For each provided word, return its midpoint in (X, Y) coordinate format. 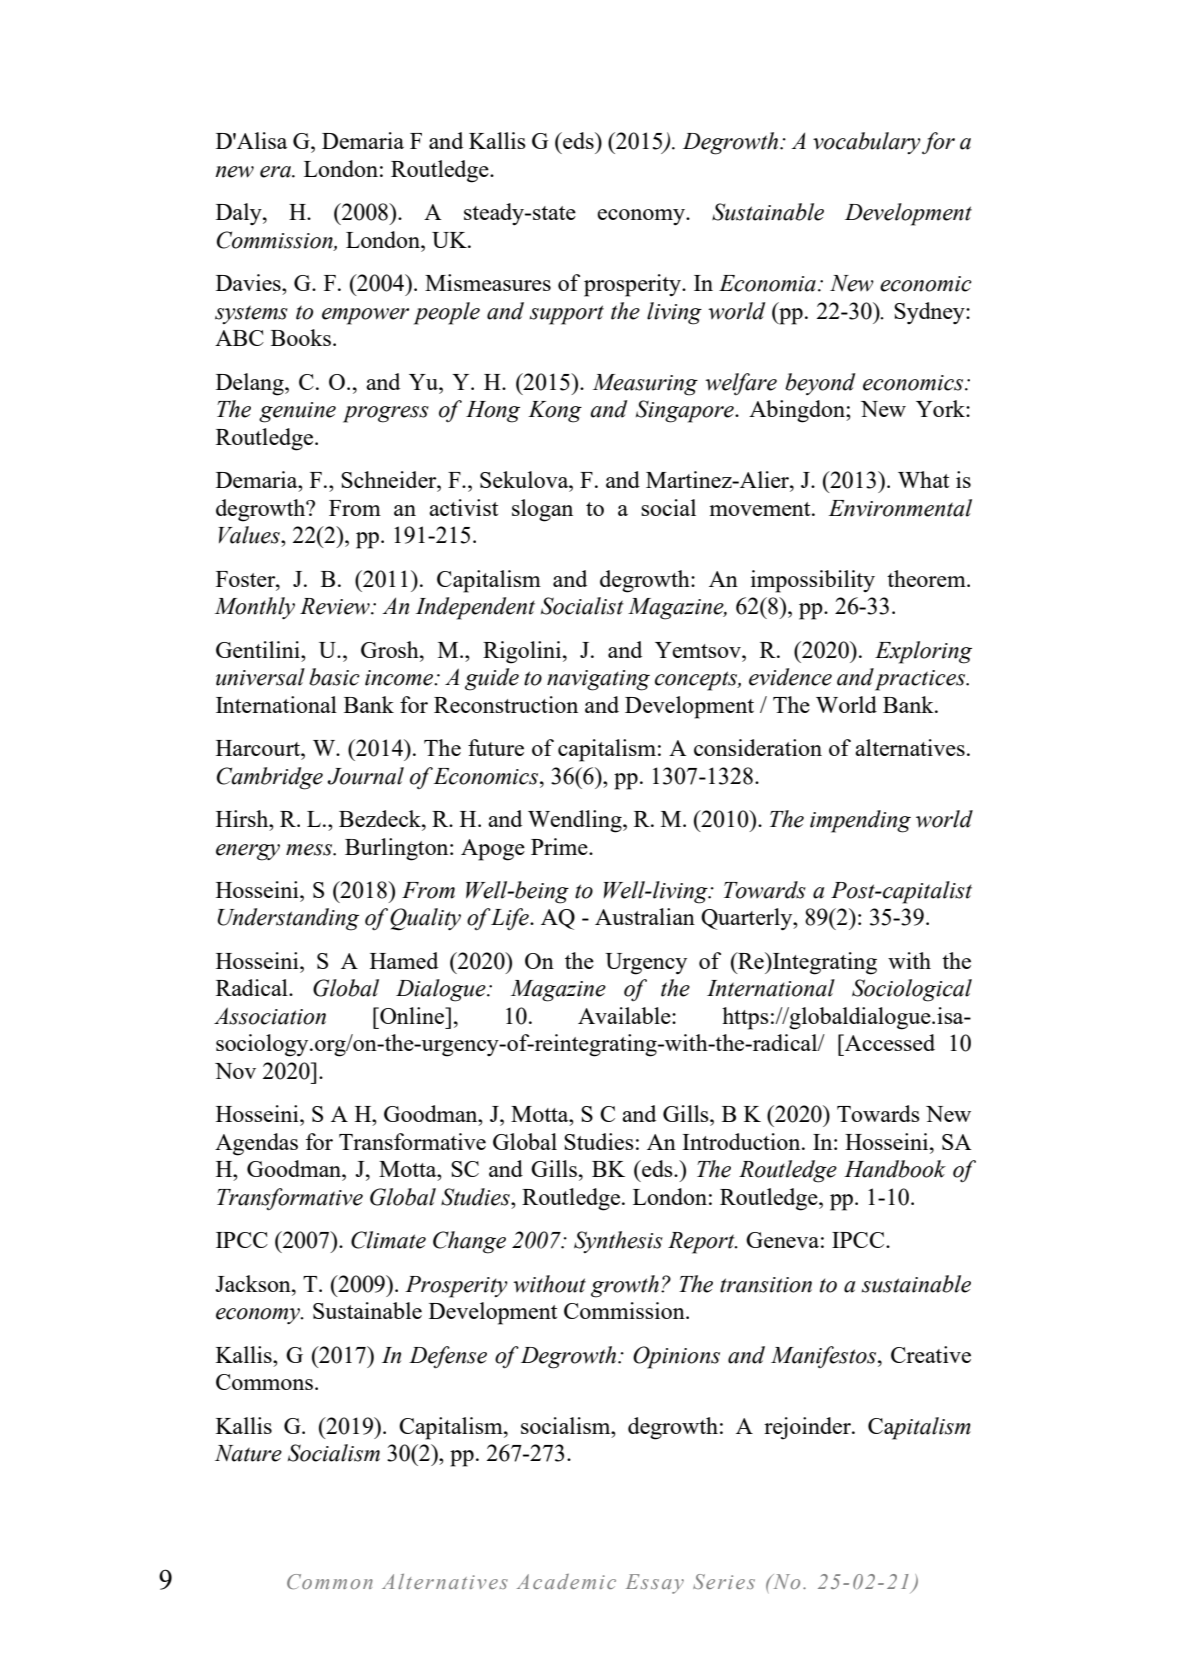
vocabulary (867, 143)
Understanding (288, 919)
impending (860, 821)
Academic (566, 1581)
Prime (560, 846)
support (567, 315)
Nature (248, 1453)
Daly (240, 214)
